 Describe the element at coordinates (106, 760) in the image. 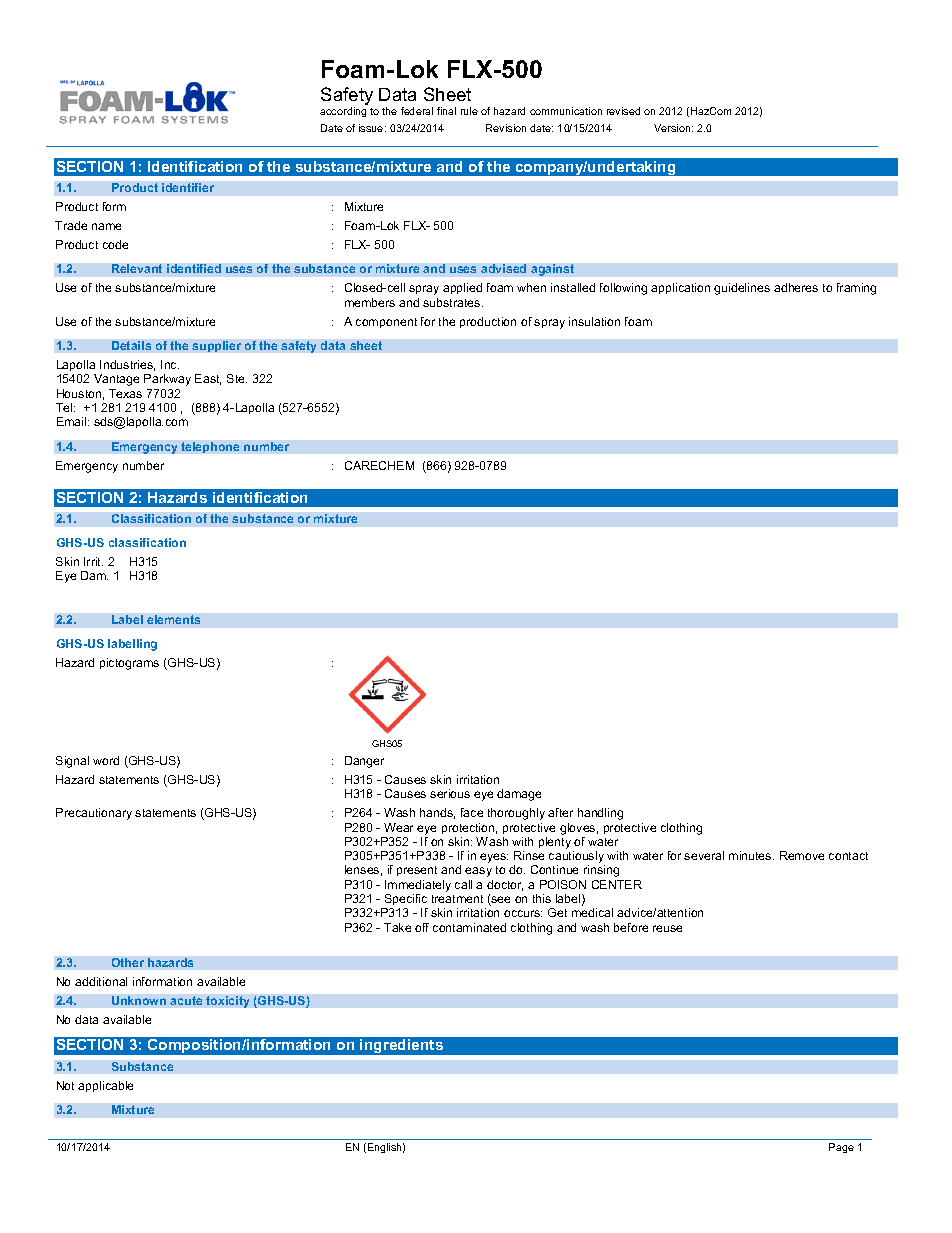

I see `word` at that location.
